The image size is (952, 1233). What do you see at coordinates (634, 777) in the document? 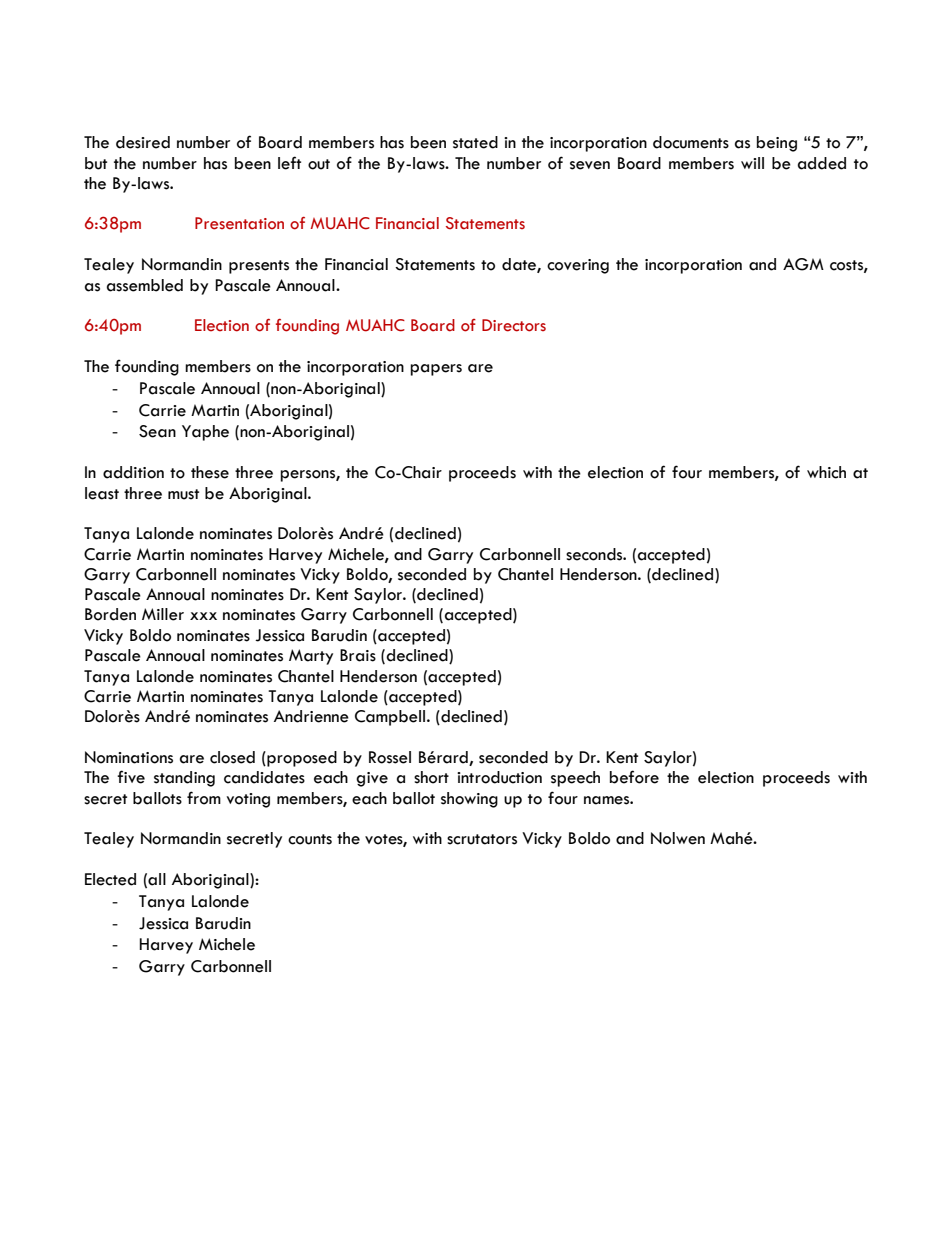
I see `before` at bounding box center [634, 777].
